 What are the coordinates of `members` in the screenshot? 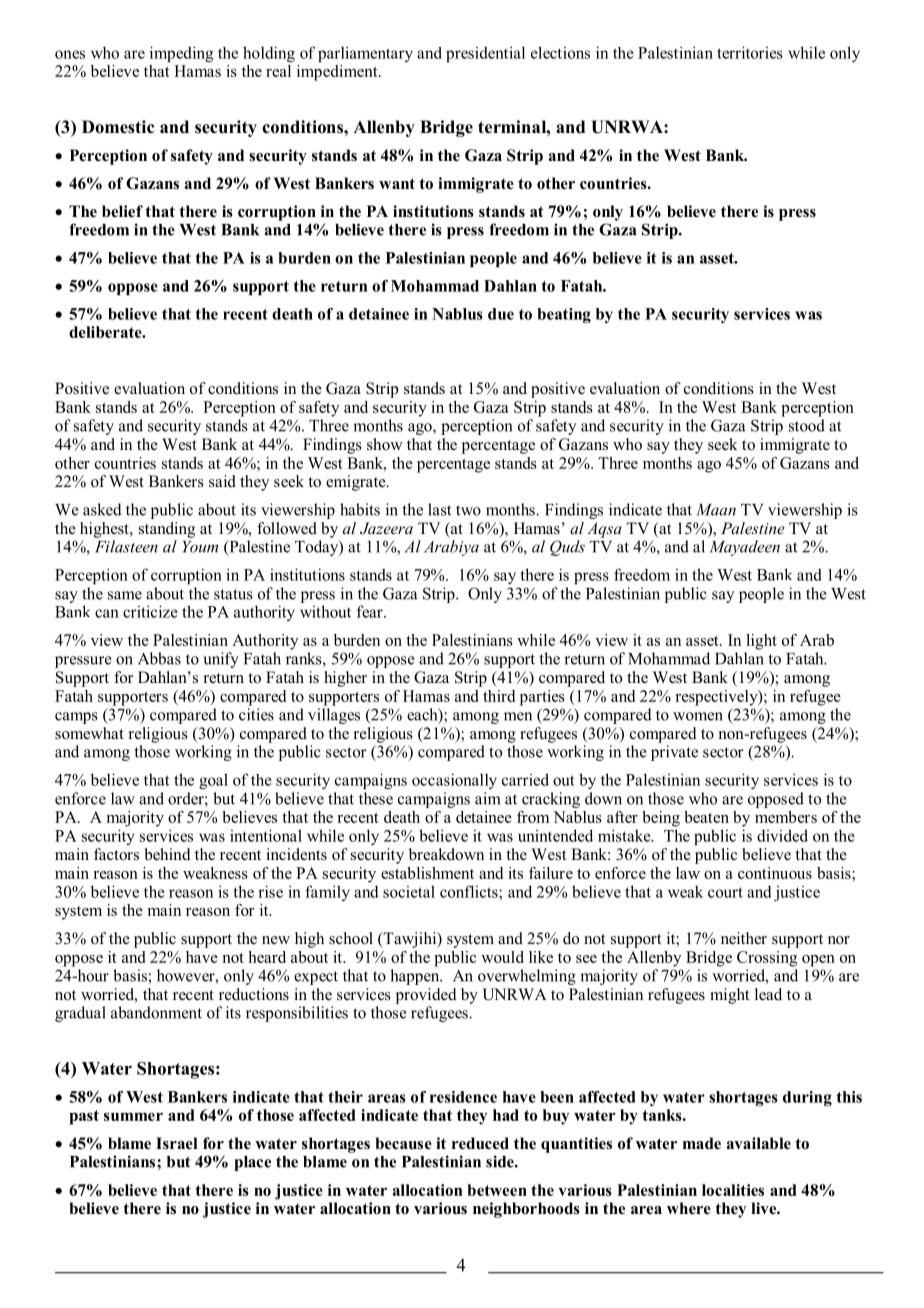 It's located at (786, 817).
